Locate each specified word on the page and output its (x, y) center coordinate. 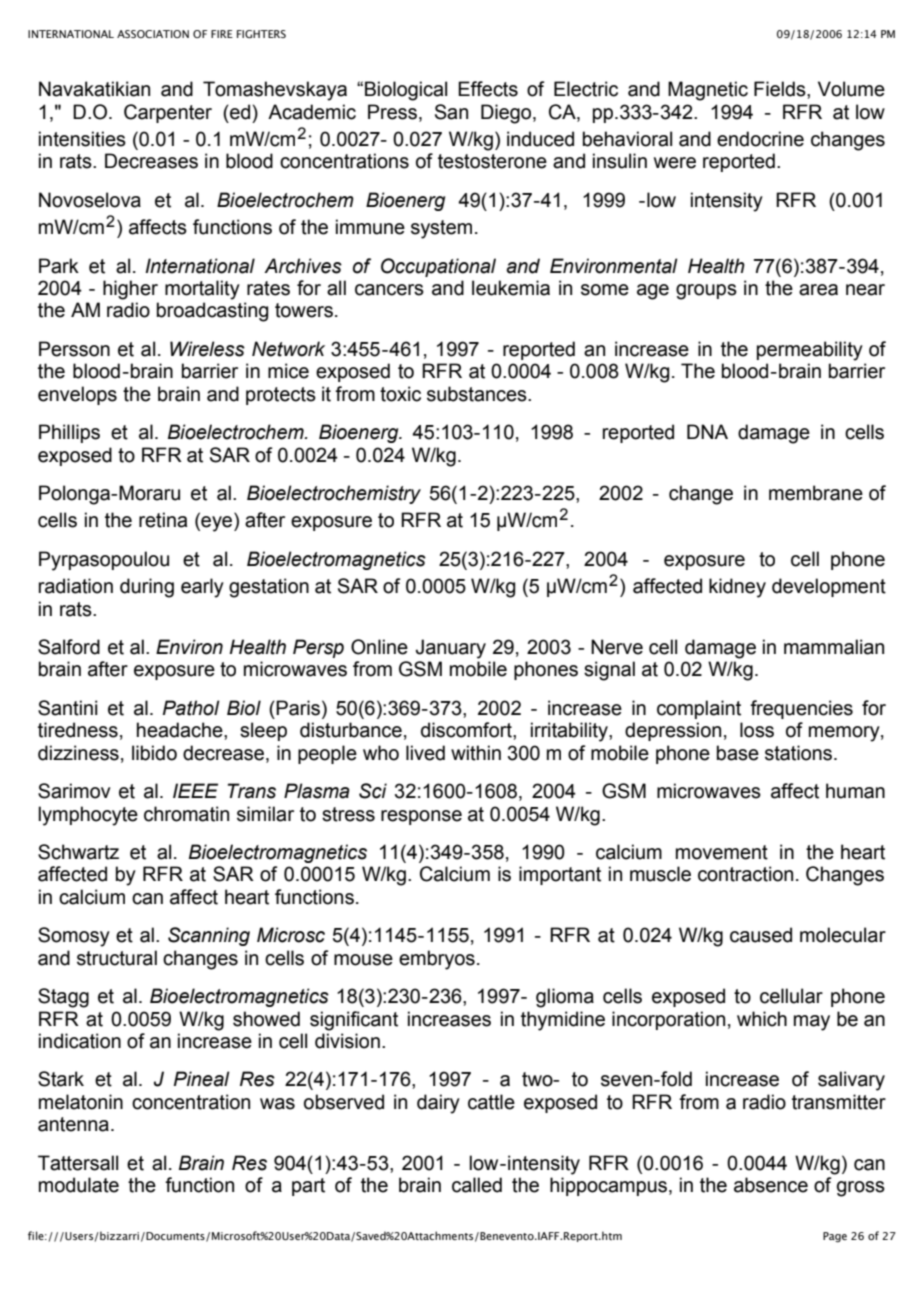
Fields (781, 89)
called (477, 1185)
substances (478, 394)
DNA (707, 431)
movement (722, 852)
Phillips (69, 433)
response (421, 817)
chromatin (186, 814)
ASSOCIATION (153, 34)
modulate (79, 1185)
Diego (507, 114)
